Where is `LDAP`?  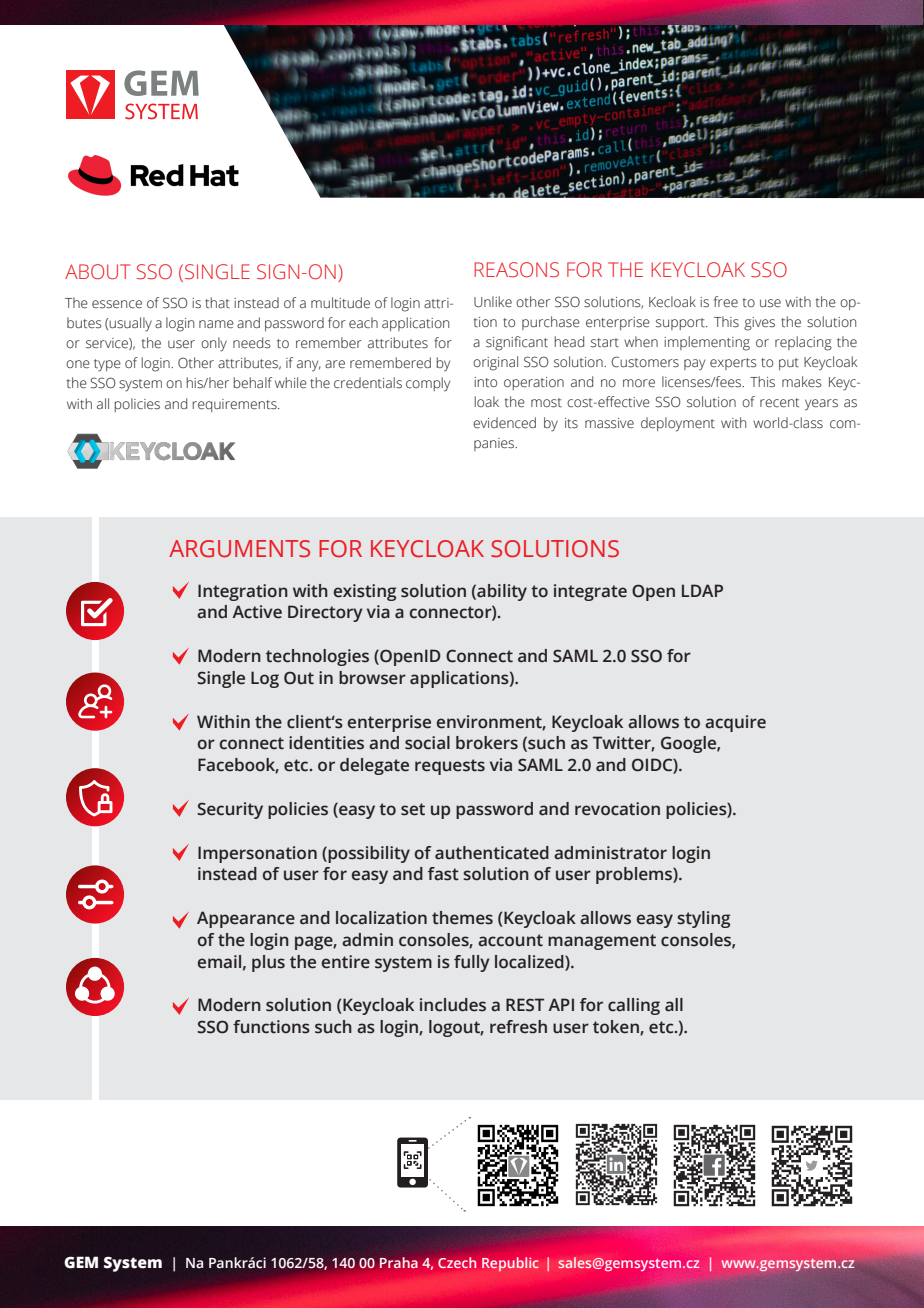 LDAP is located at coordinates (702, 590).
